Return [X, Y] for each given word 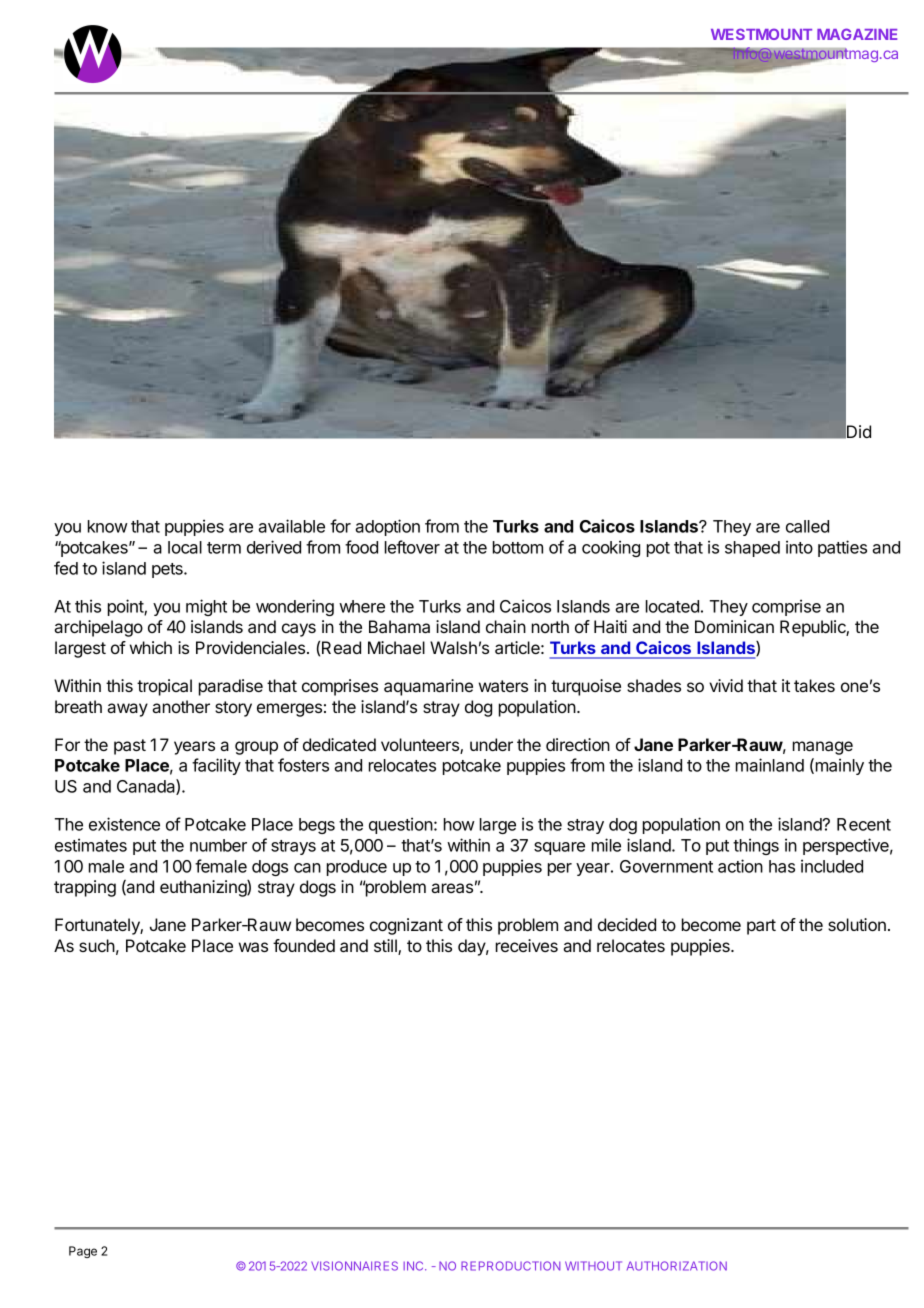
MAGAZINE [857, 34]
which [151, 647]
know [108, 526]
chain [506, 626]
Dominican [734, 626]
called [807, 526]
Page [83, 1252]
